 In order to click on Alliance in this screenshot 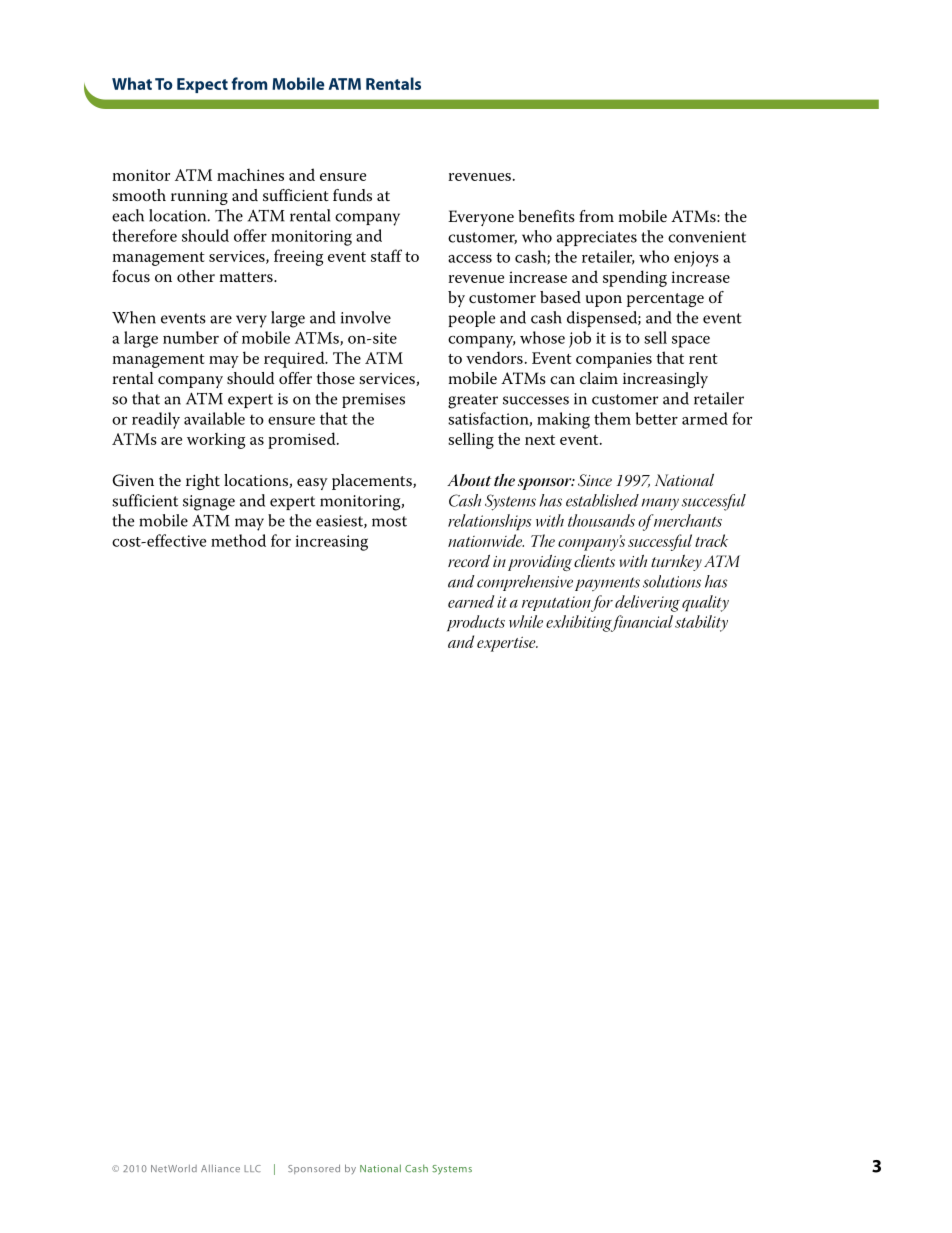, I will do `click(220, 1168)`.
